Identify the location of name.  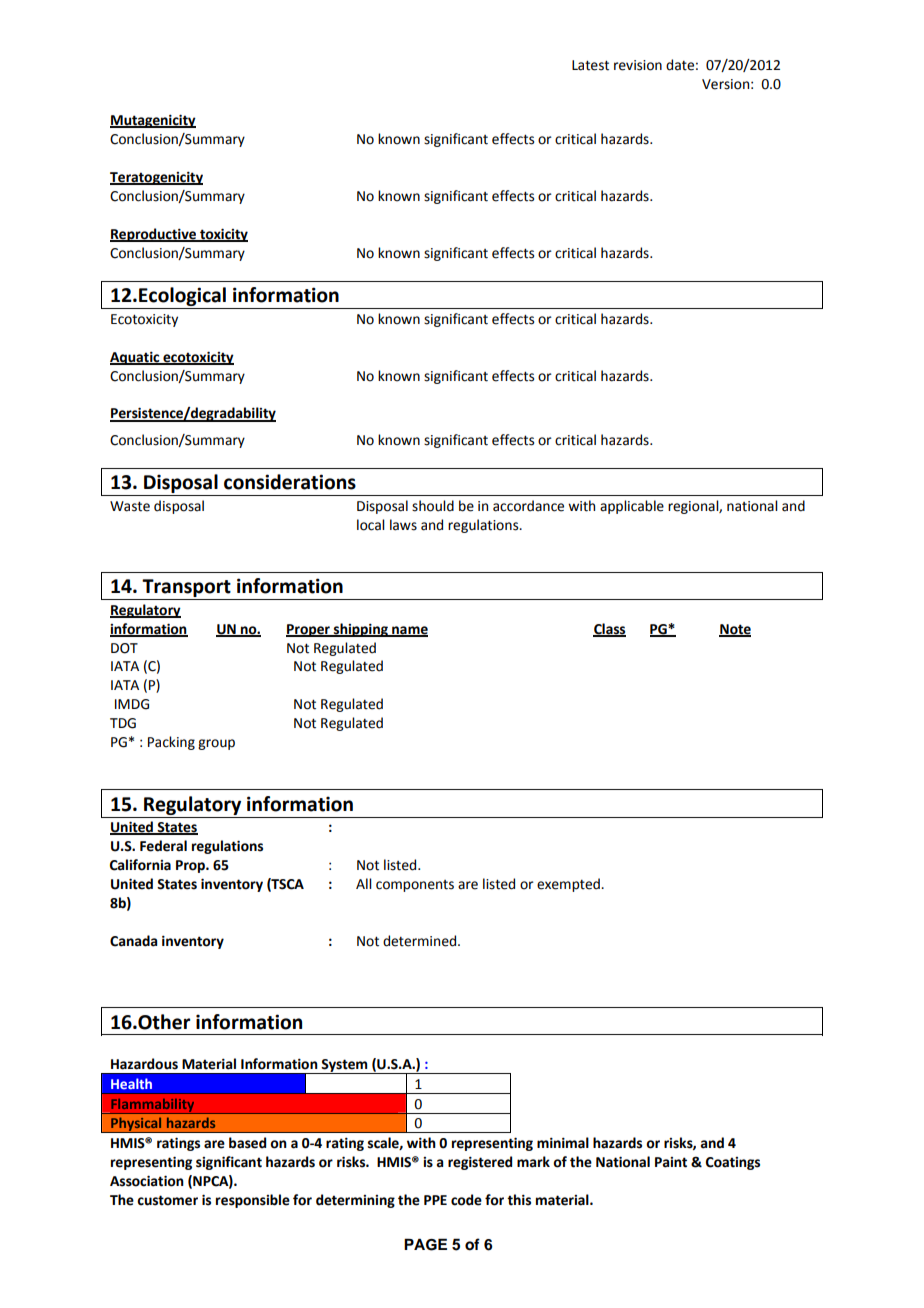
(409, 631).
